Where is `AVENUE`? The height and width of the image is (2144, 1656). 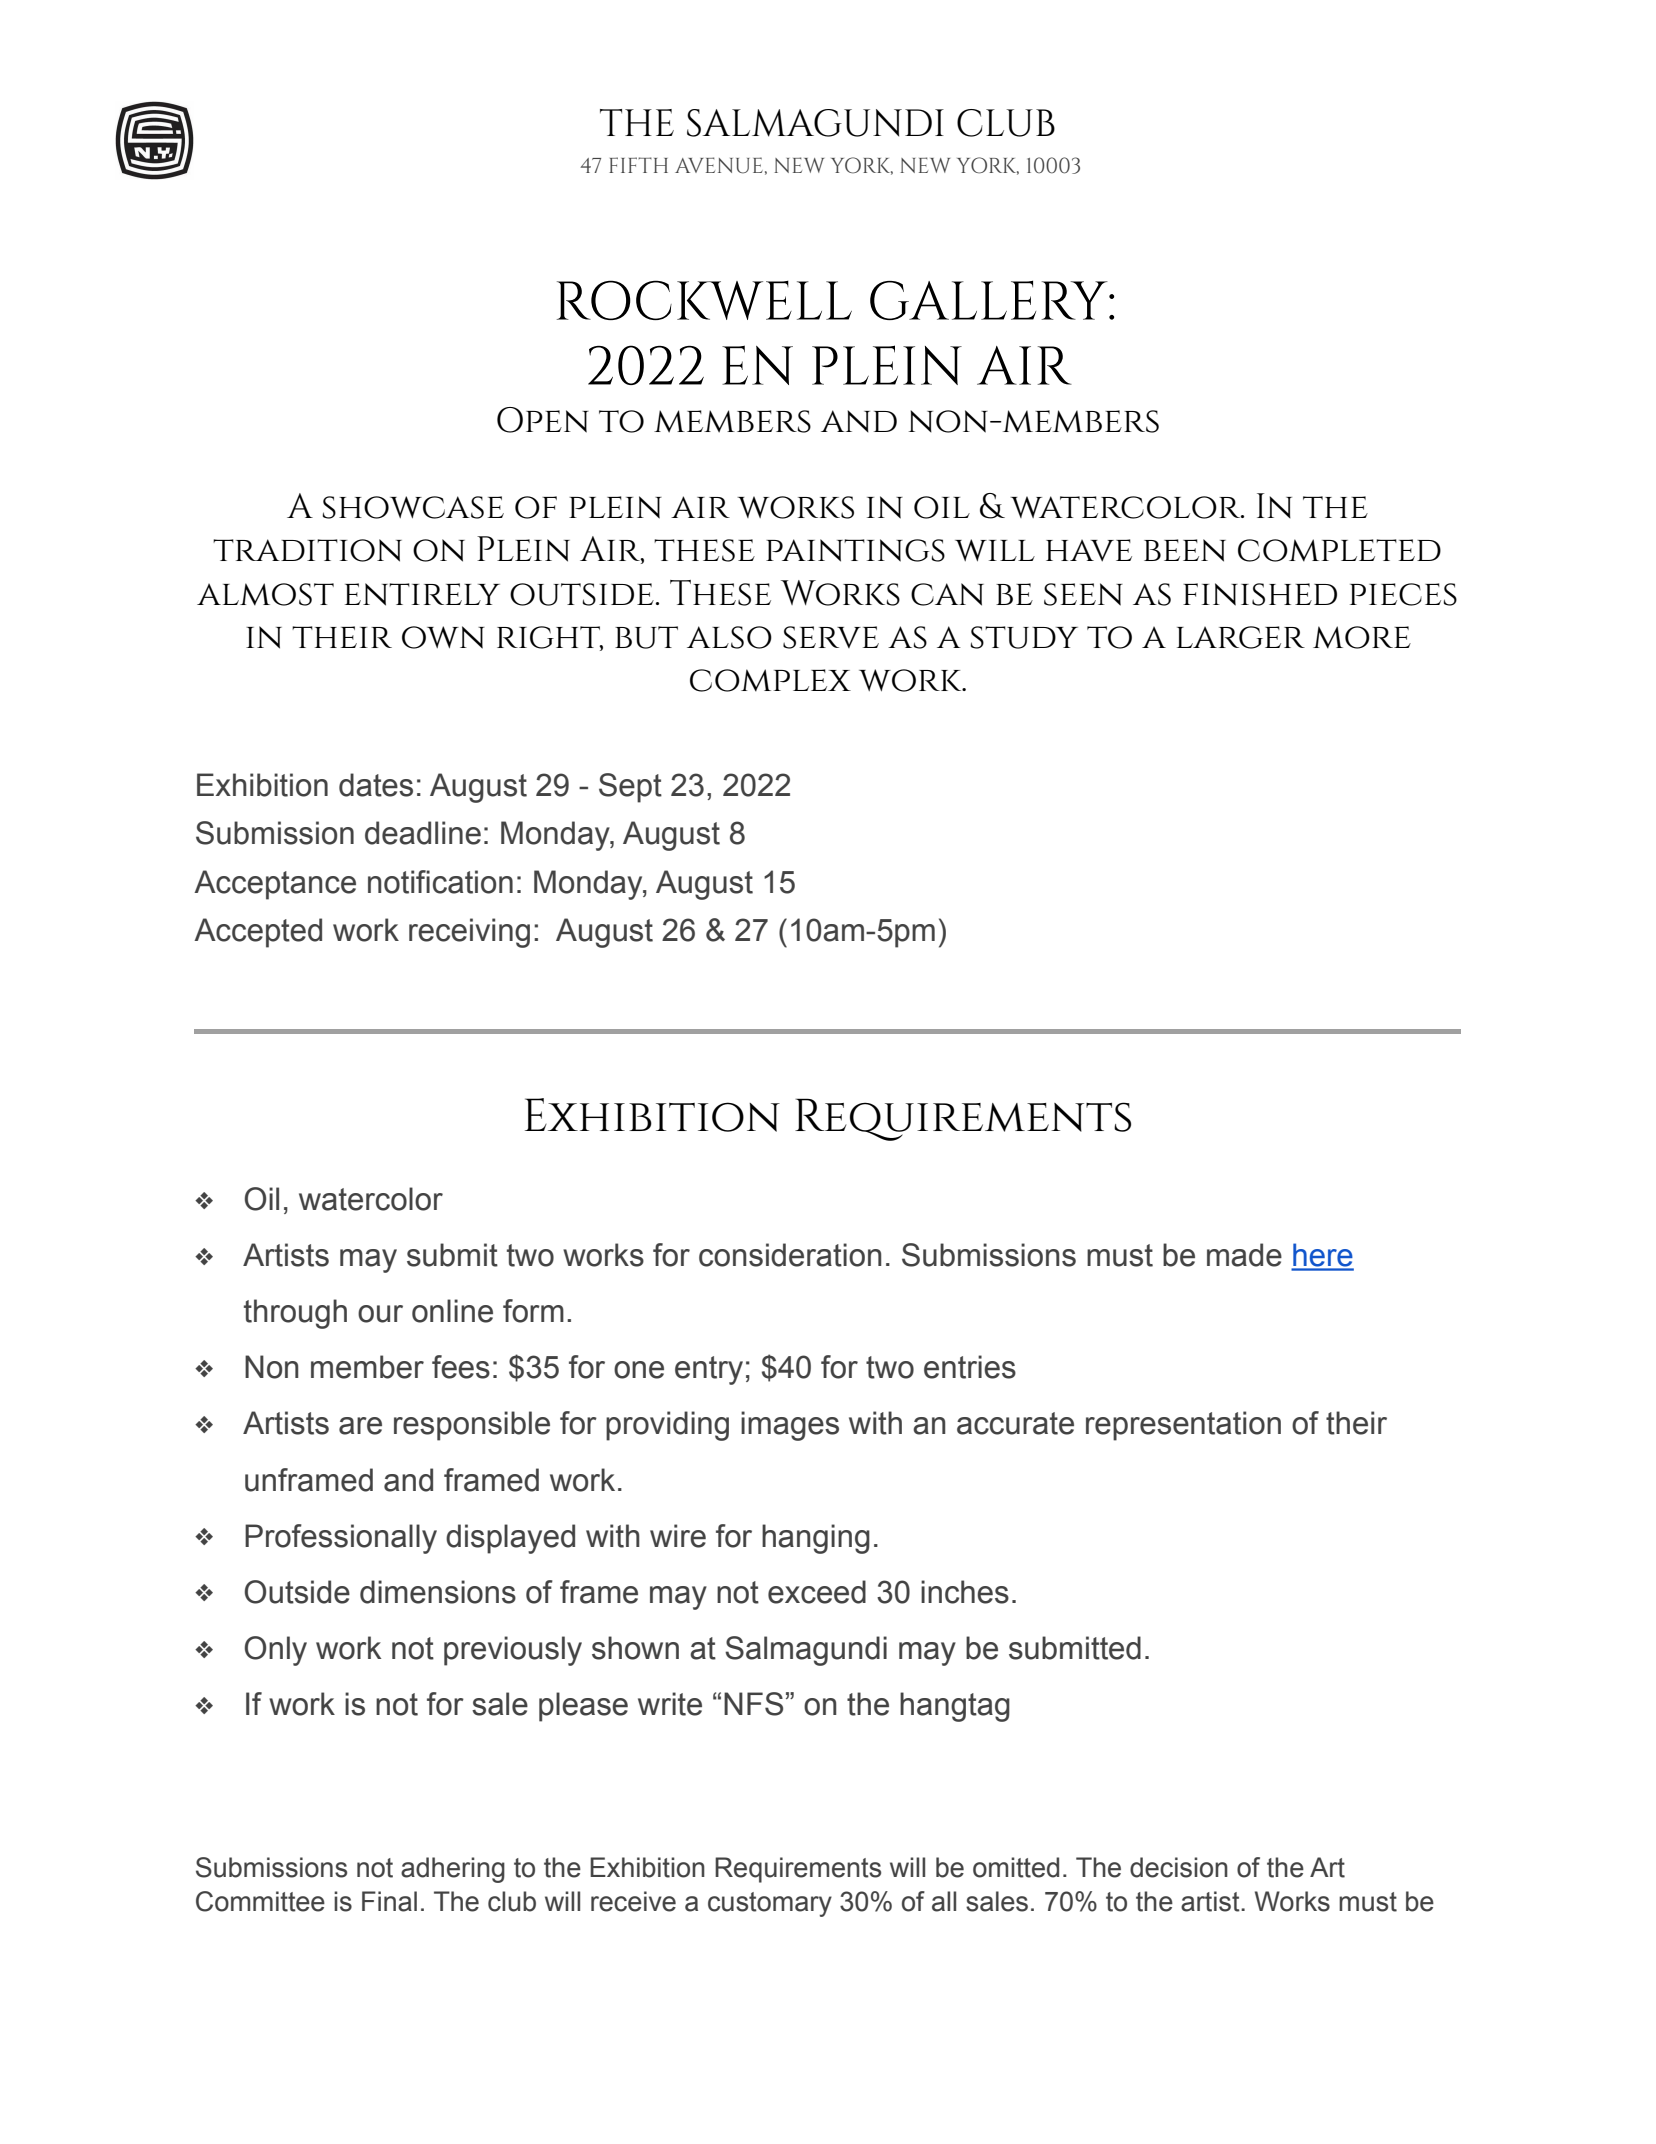
AVENUE is located at coordinates (719, 165).
